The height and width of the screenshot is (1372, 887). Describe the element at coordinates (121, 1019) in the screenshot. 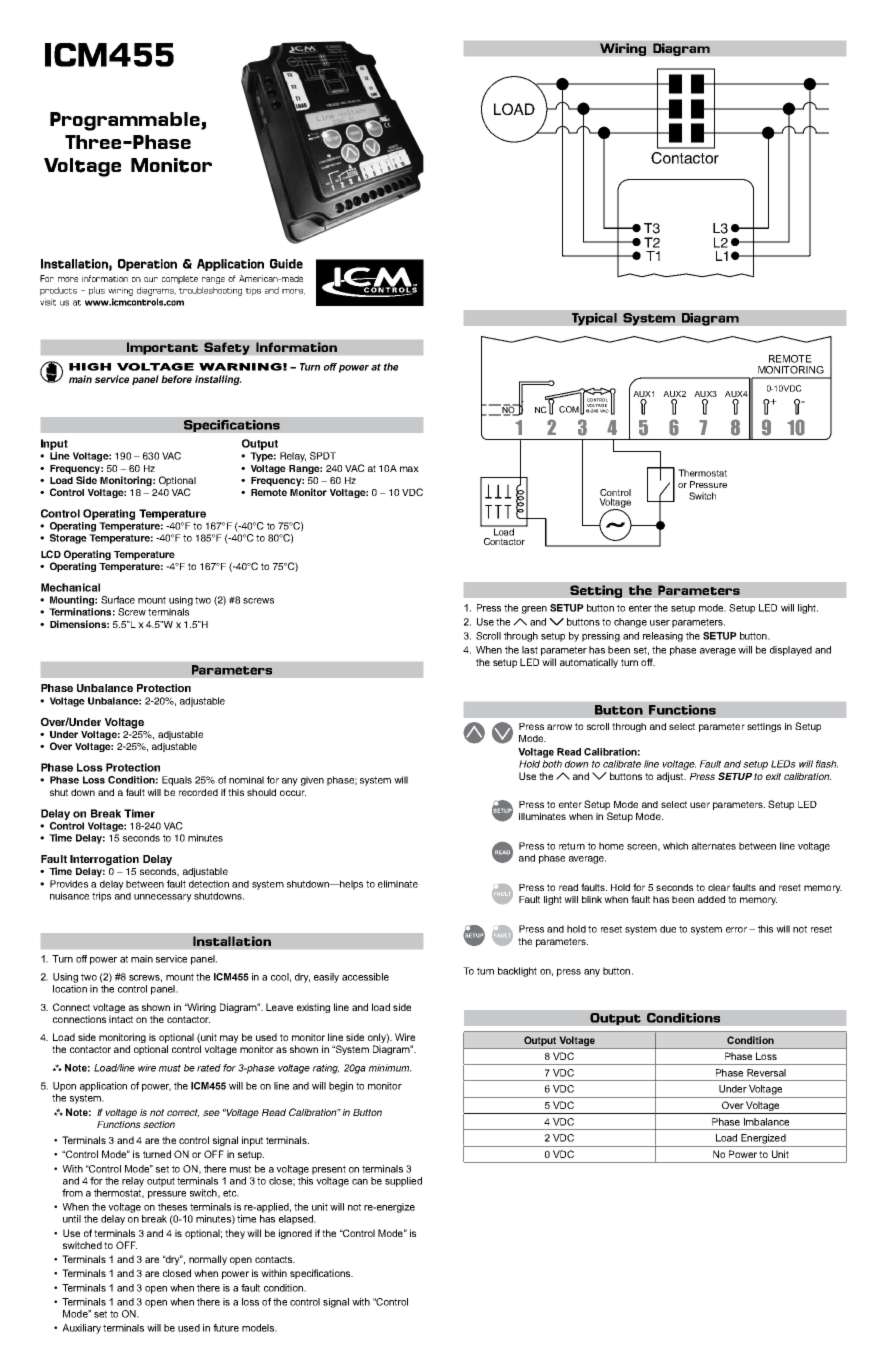

I see `intact` at that location.
